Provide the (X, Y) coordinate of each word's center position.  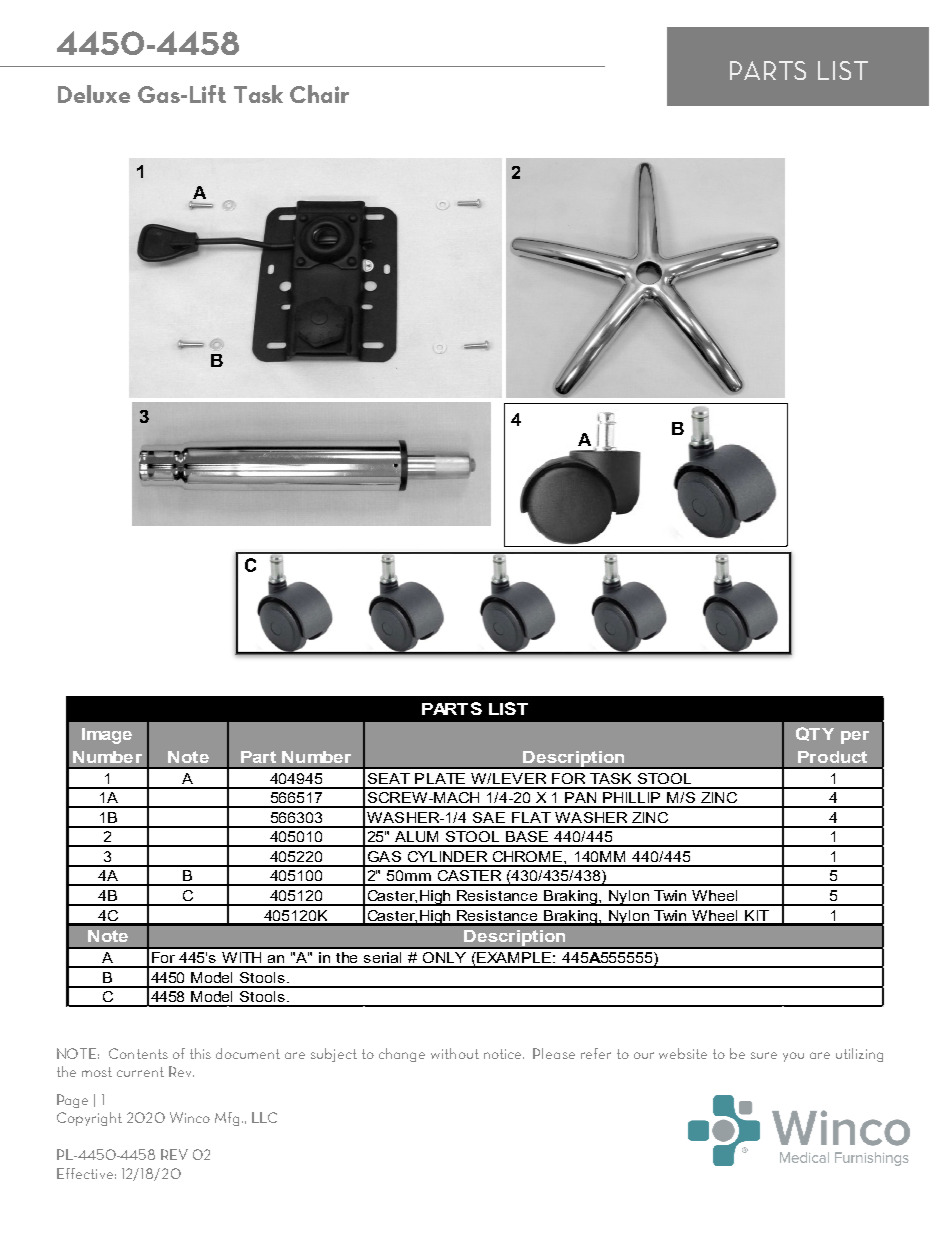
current (140, 1072)
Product (832, 757)
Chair (319, 94)
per (855, 737)
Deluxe (94, 94)
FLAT (531, 817)
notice (504, 1054)
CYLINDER (447, 856)
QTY (815, 734)
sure (764, 1055)
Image (107, 736)
